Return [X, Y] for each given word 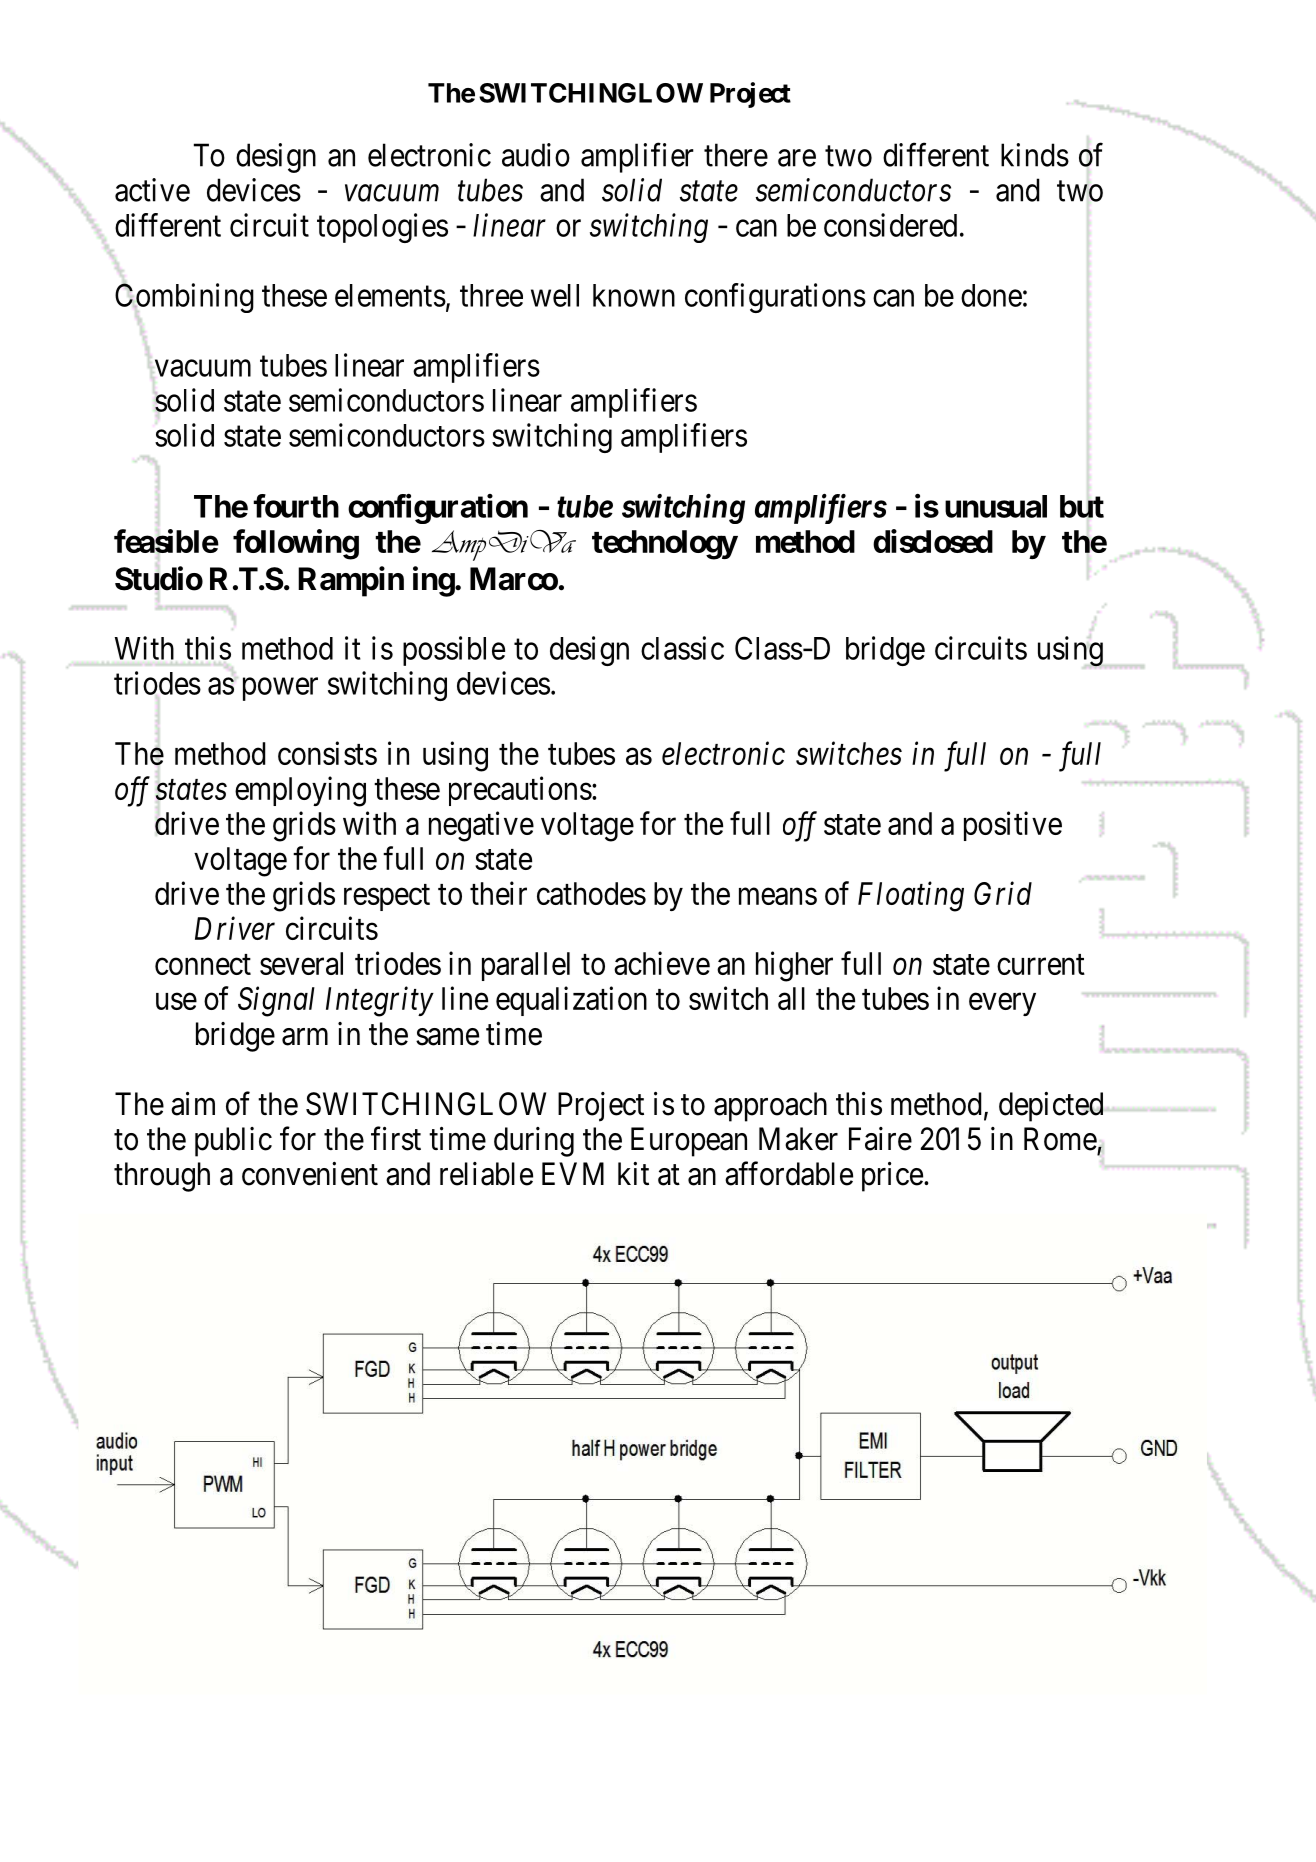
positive [1013, 826]
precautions [520, 791]
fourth [296, 506]
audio [536, 155]
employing [300, 791]
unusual [996, 506]
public [233, 1142]
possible [454, 651]
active [152, 190]
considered [890, 225]
